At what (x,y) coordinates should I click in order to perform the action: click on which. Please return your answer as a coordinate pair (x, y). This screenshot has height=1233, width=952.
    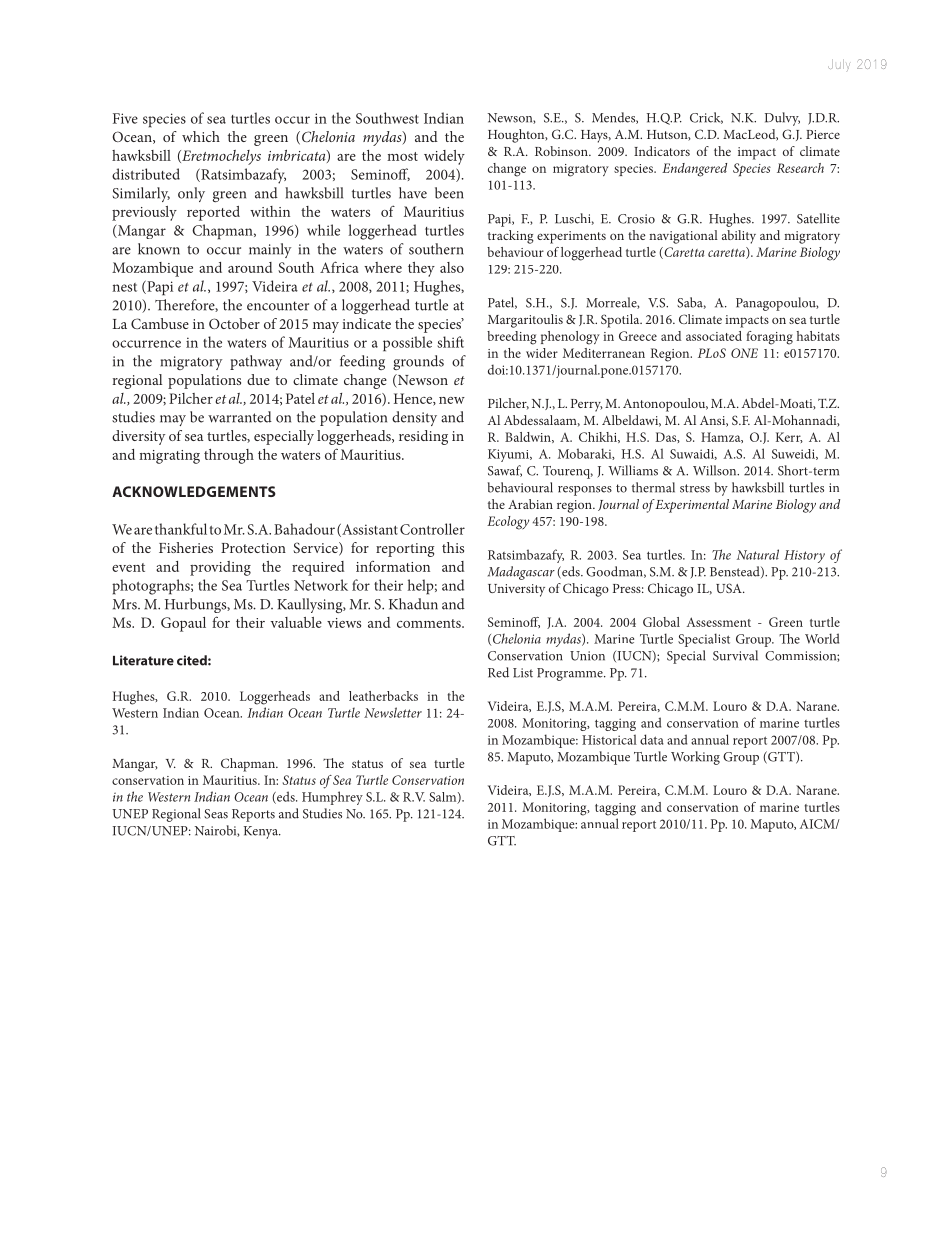
    Looking at the image, I should click on (201, 136).
